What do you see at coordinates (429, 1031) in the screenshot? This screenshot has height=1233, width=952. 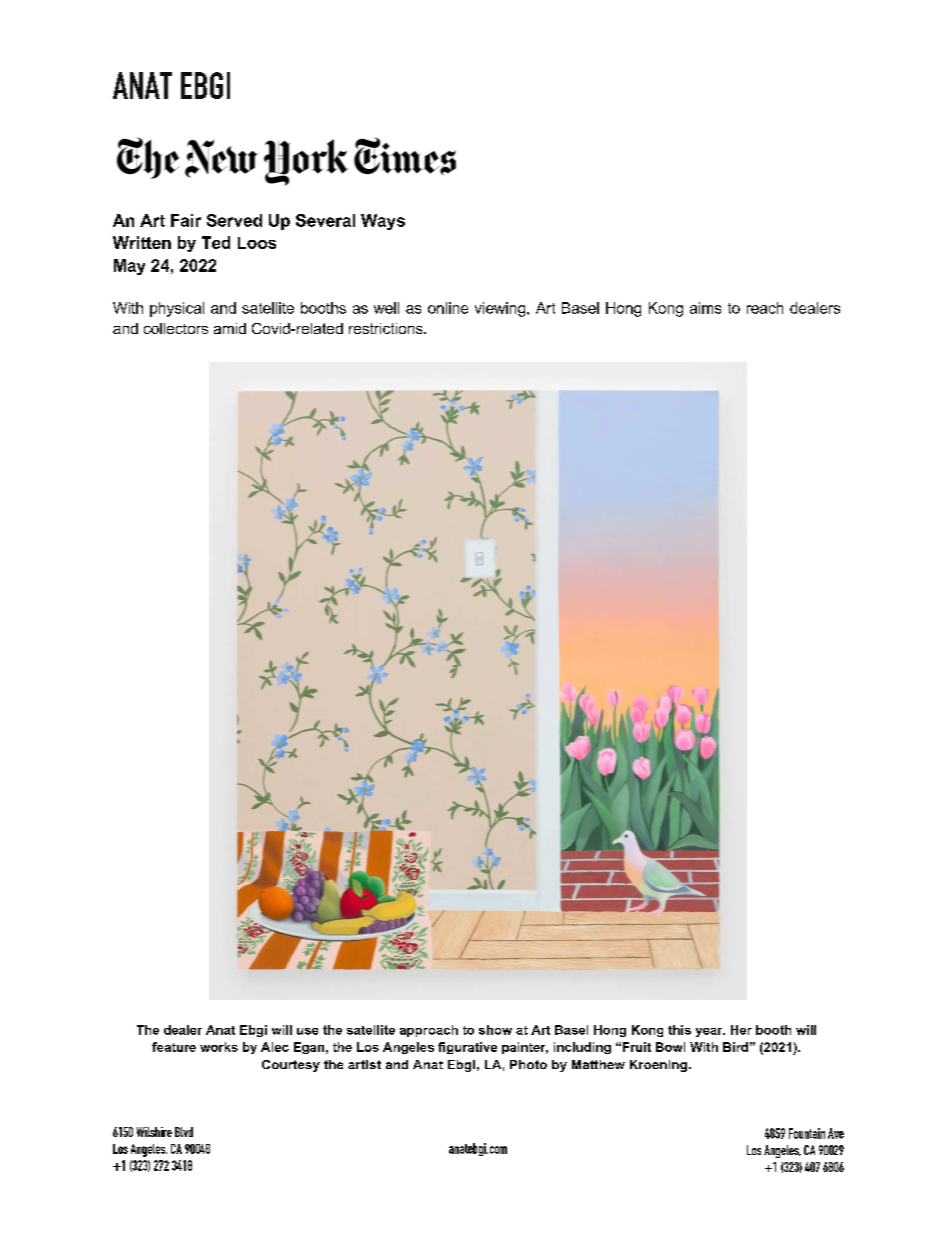 I see `approach` at bounding box center [429, 1031].
